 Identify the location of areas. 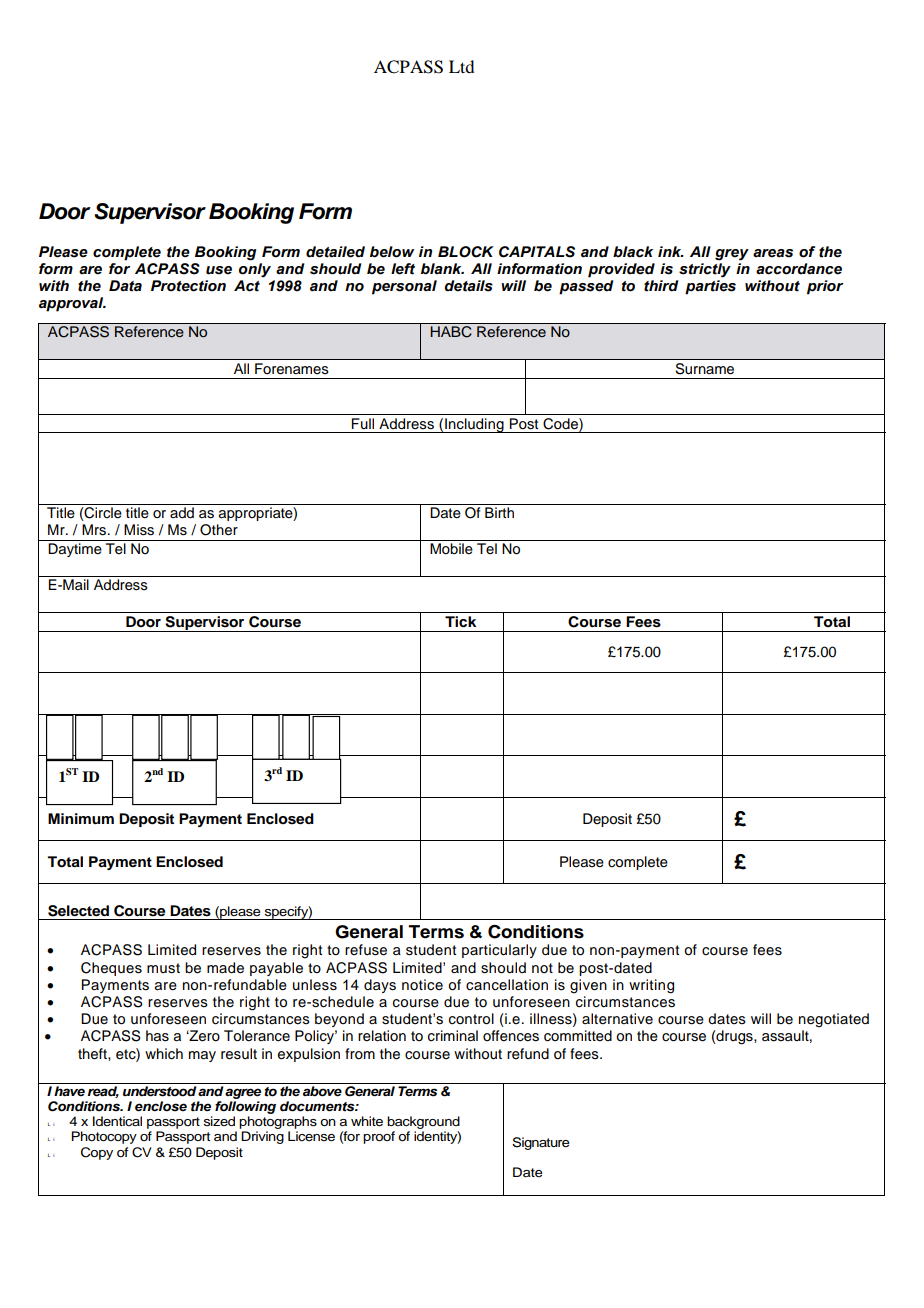
(773, 253).
